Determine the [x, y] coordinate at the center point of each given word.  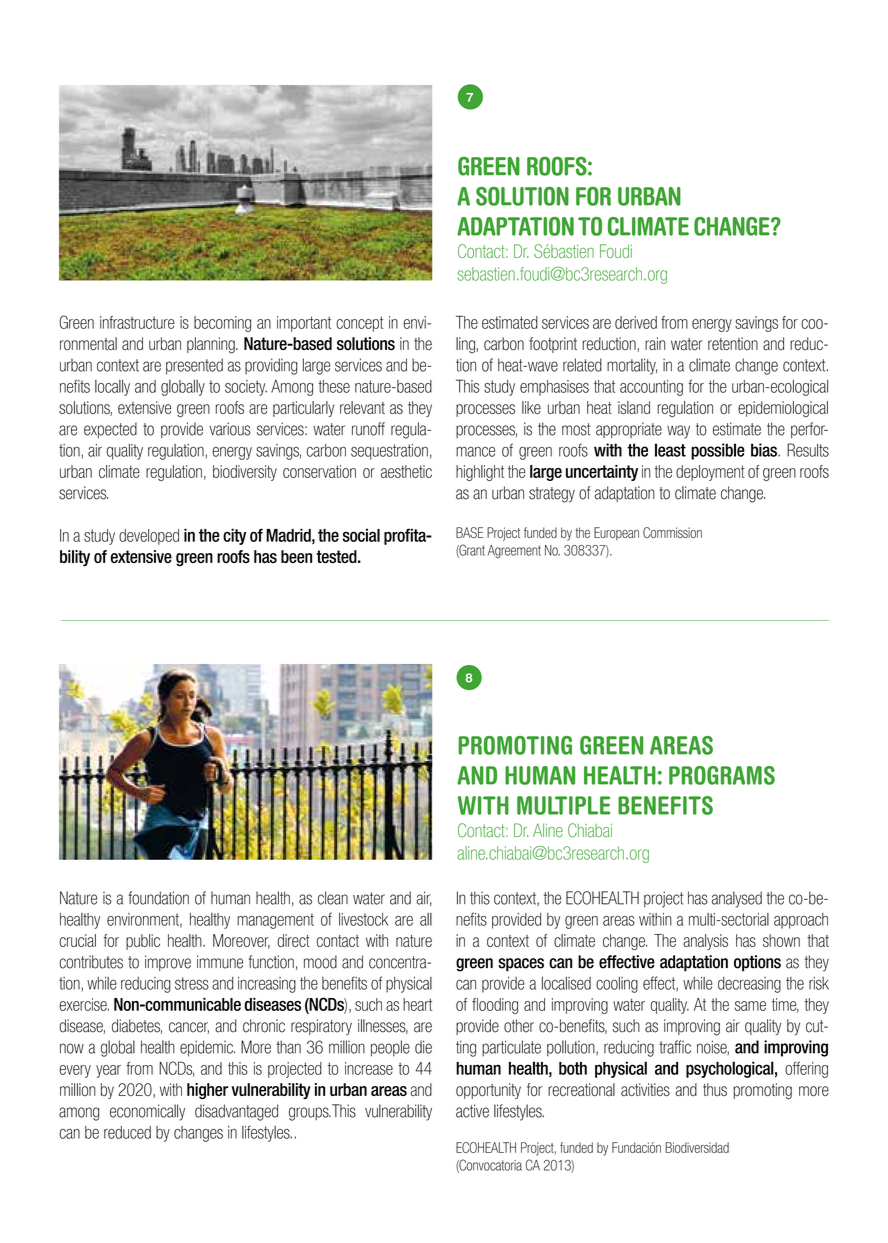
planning [212, 345]
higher [207, 1091]
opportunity [488, 1091]
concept [359, 324]
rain [655, 344]
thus [715, 1089]
